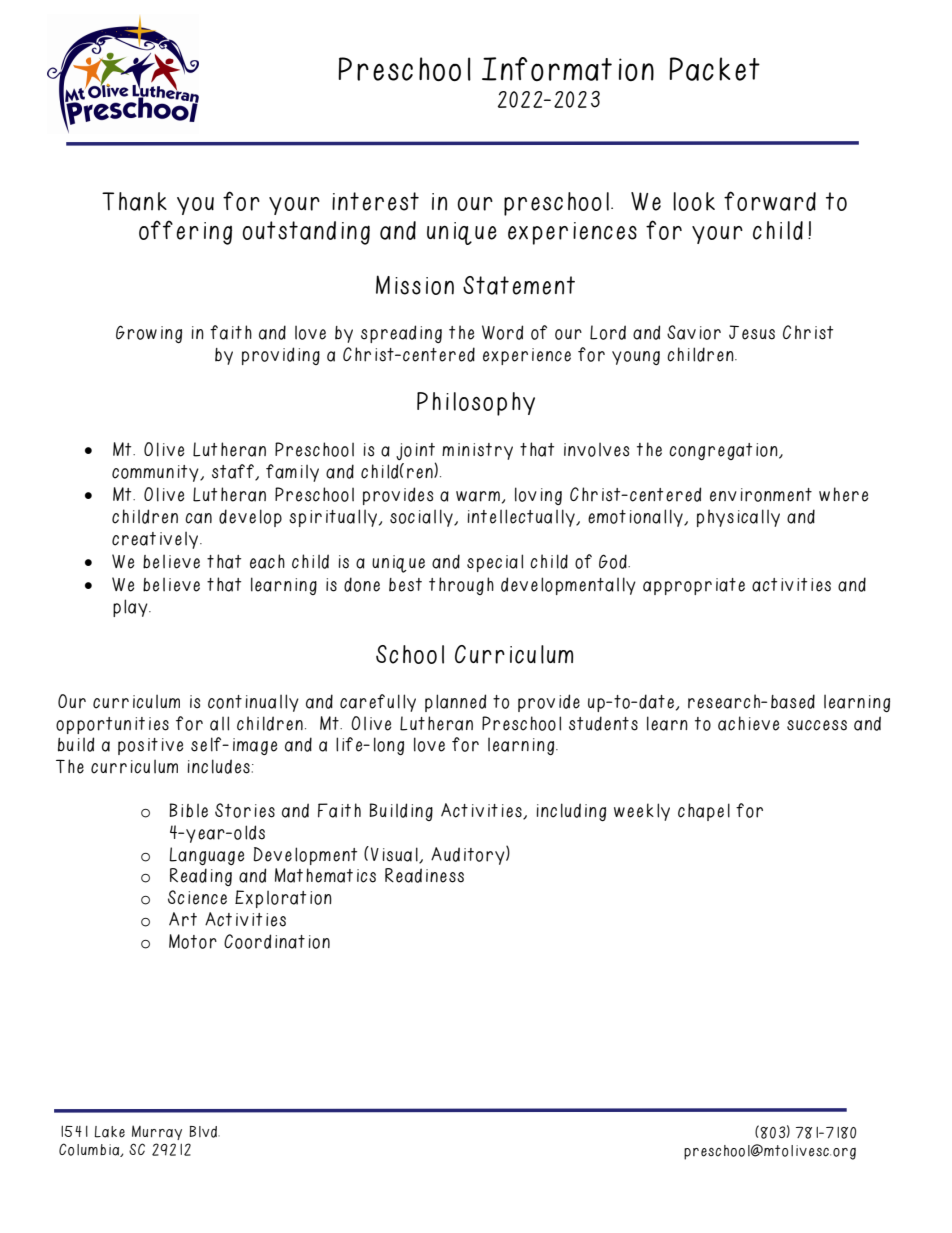 This document has height=1233, width=952. Describe the element at coordinates (277, 941) in the document. I see `Coordination` at that location.
